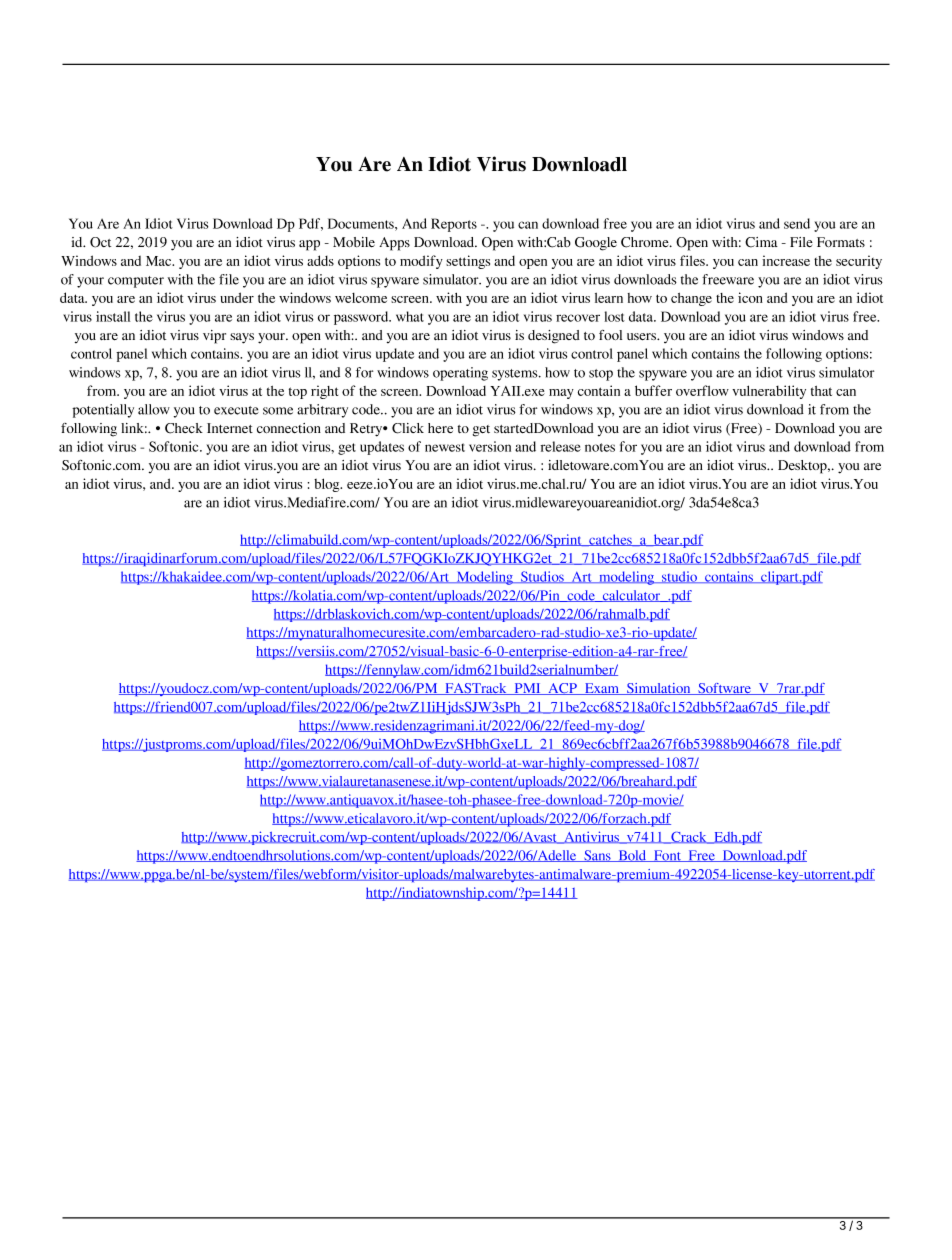 The image size is (952, 1260). What do you see at coordinates (445, 447) in the document?
I see `newest` at bounding box center [445, 447].
